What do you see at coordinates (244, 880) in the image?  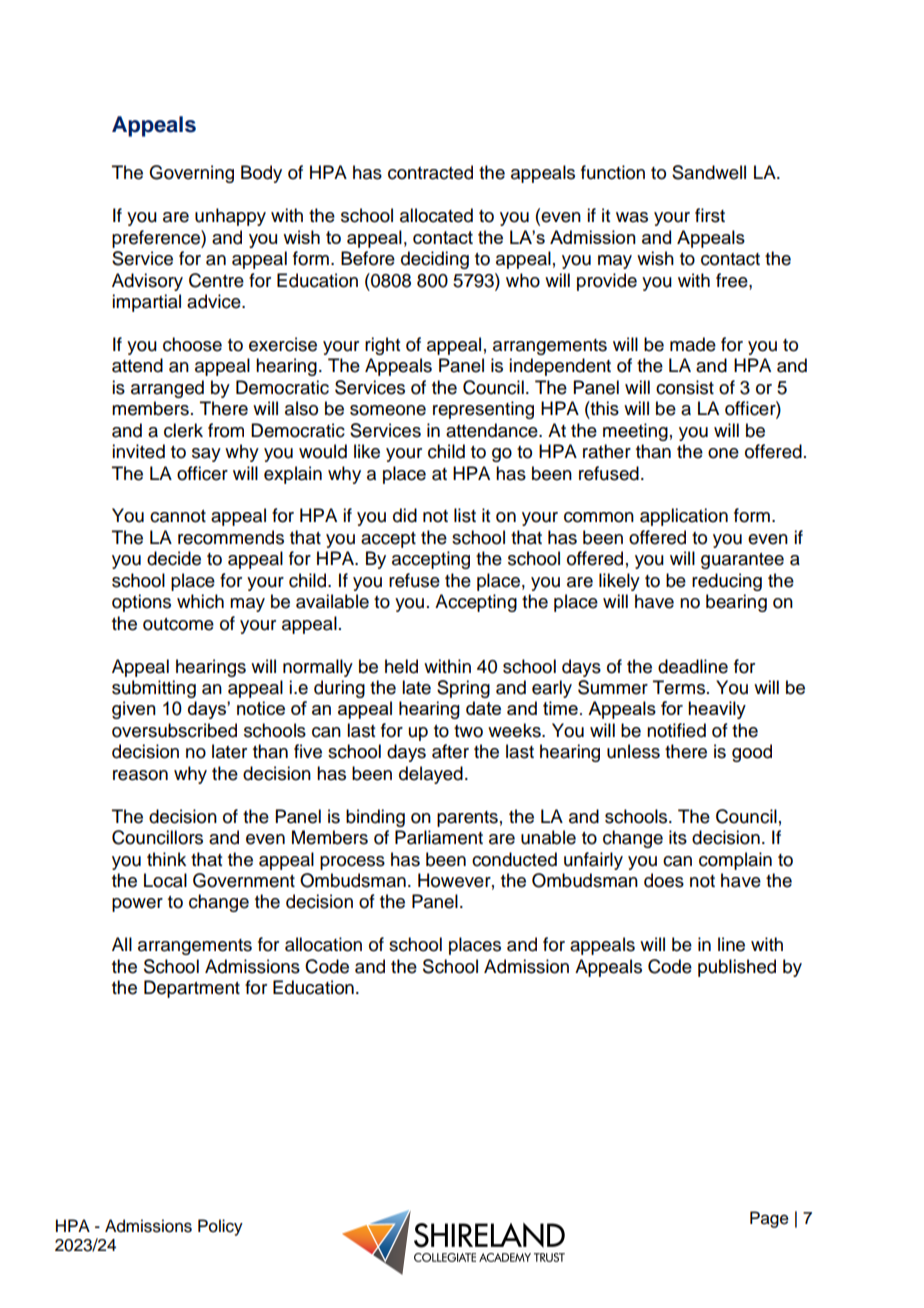 I see `Government` at bounding box center [244, 880].
